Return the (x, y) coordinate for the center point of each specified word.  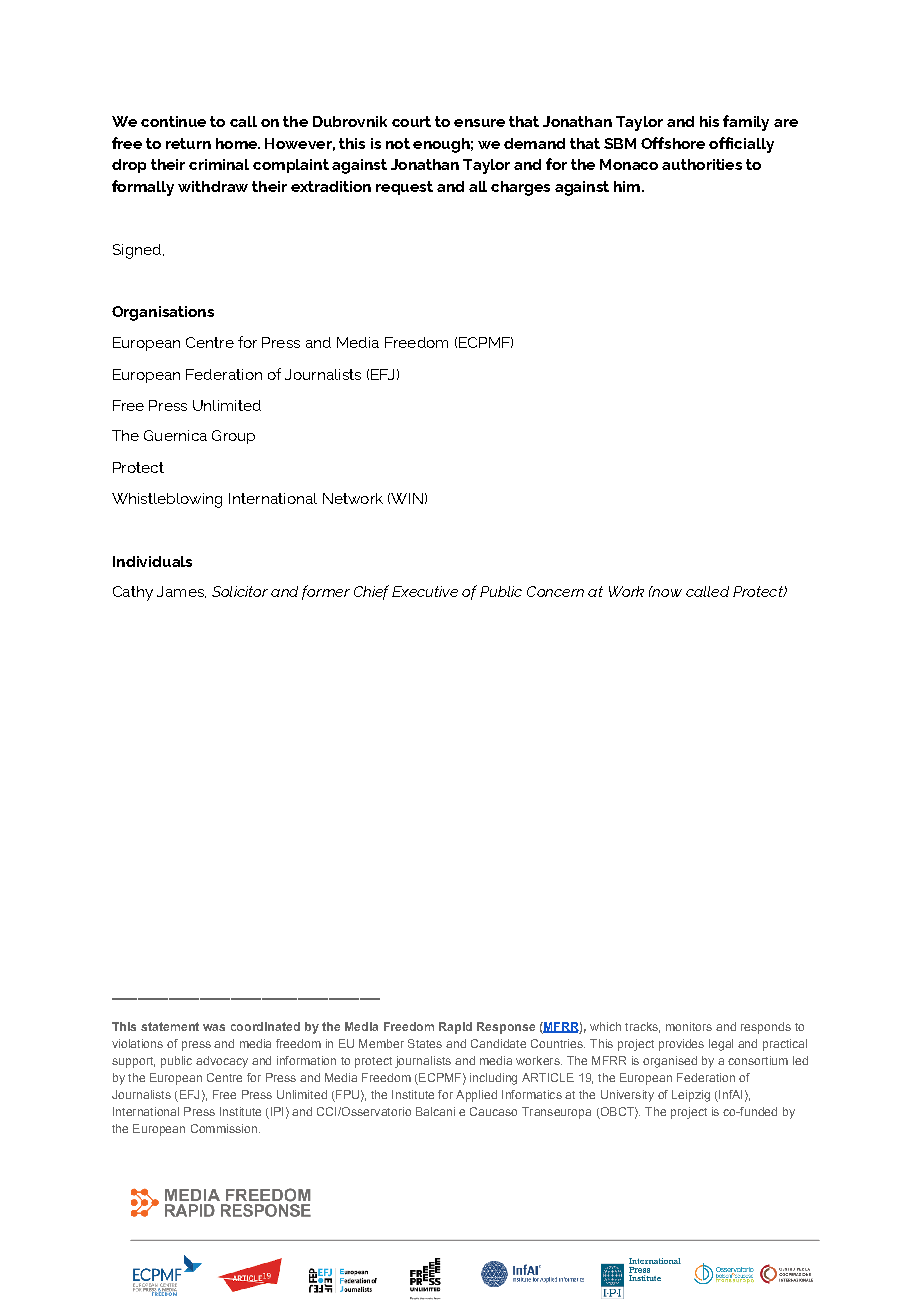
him (627, 186)
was (214, 1027)
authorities (702, 164)
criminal (219, 164)
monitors (689, 1026)
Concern (555, 591)
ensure (479, 123)
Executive (425, 591)
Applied (476, 1096)
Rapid (455, 1028)
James (181, 592)
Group (233, 437)
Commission (224, 1128)
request (404, 188)
